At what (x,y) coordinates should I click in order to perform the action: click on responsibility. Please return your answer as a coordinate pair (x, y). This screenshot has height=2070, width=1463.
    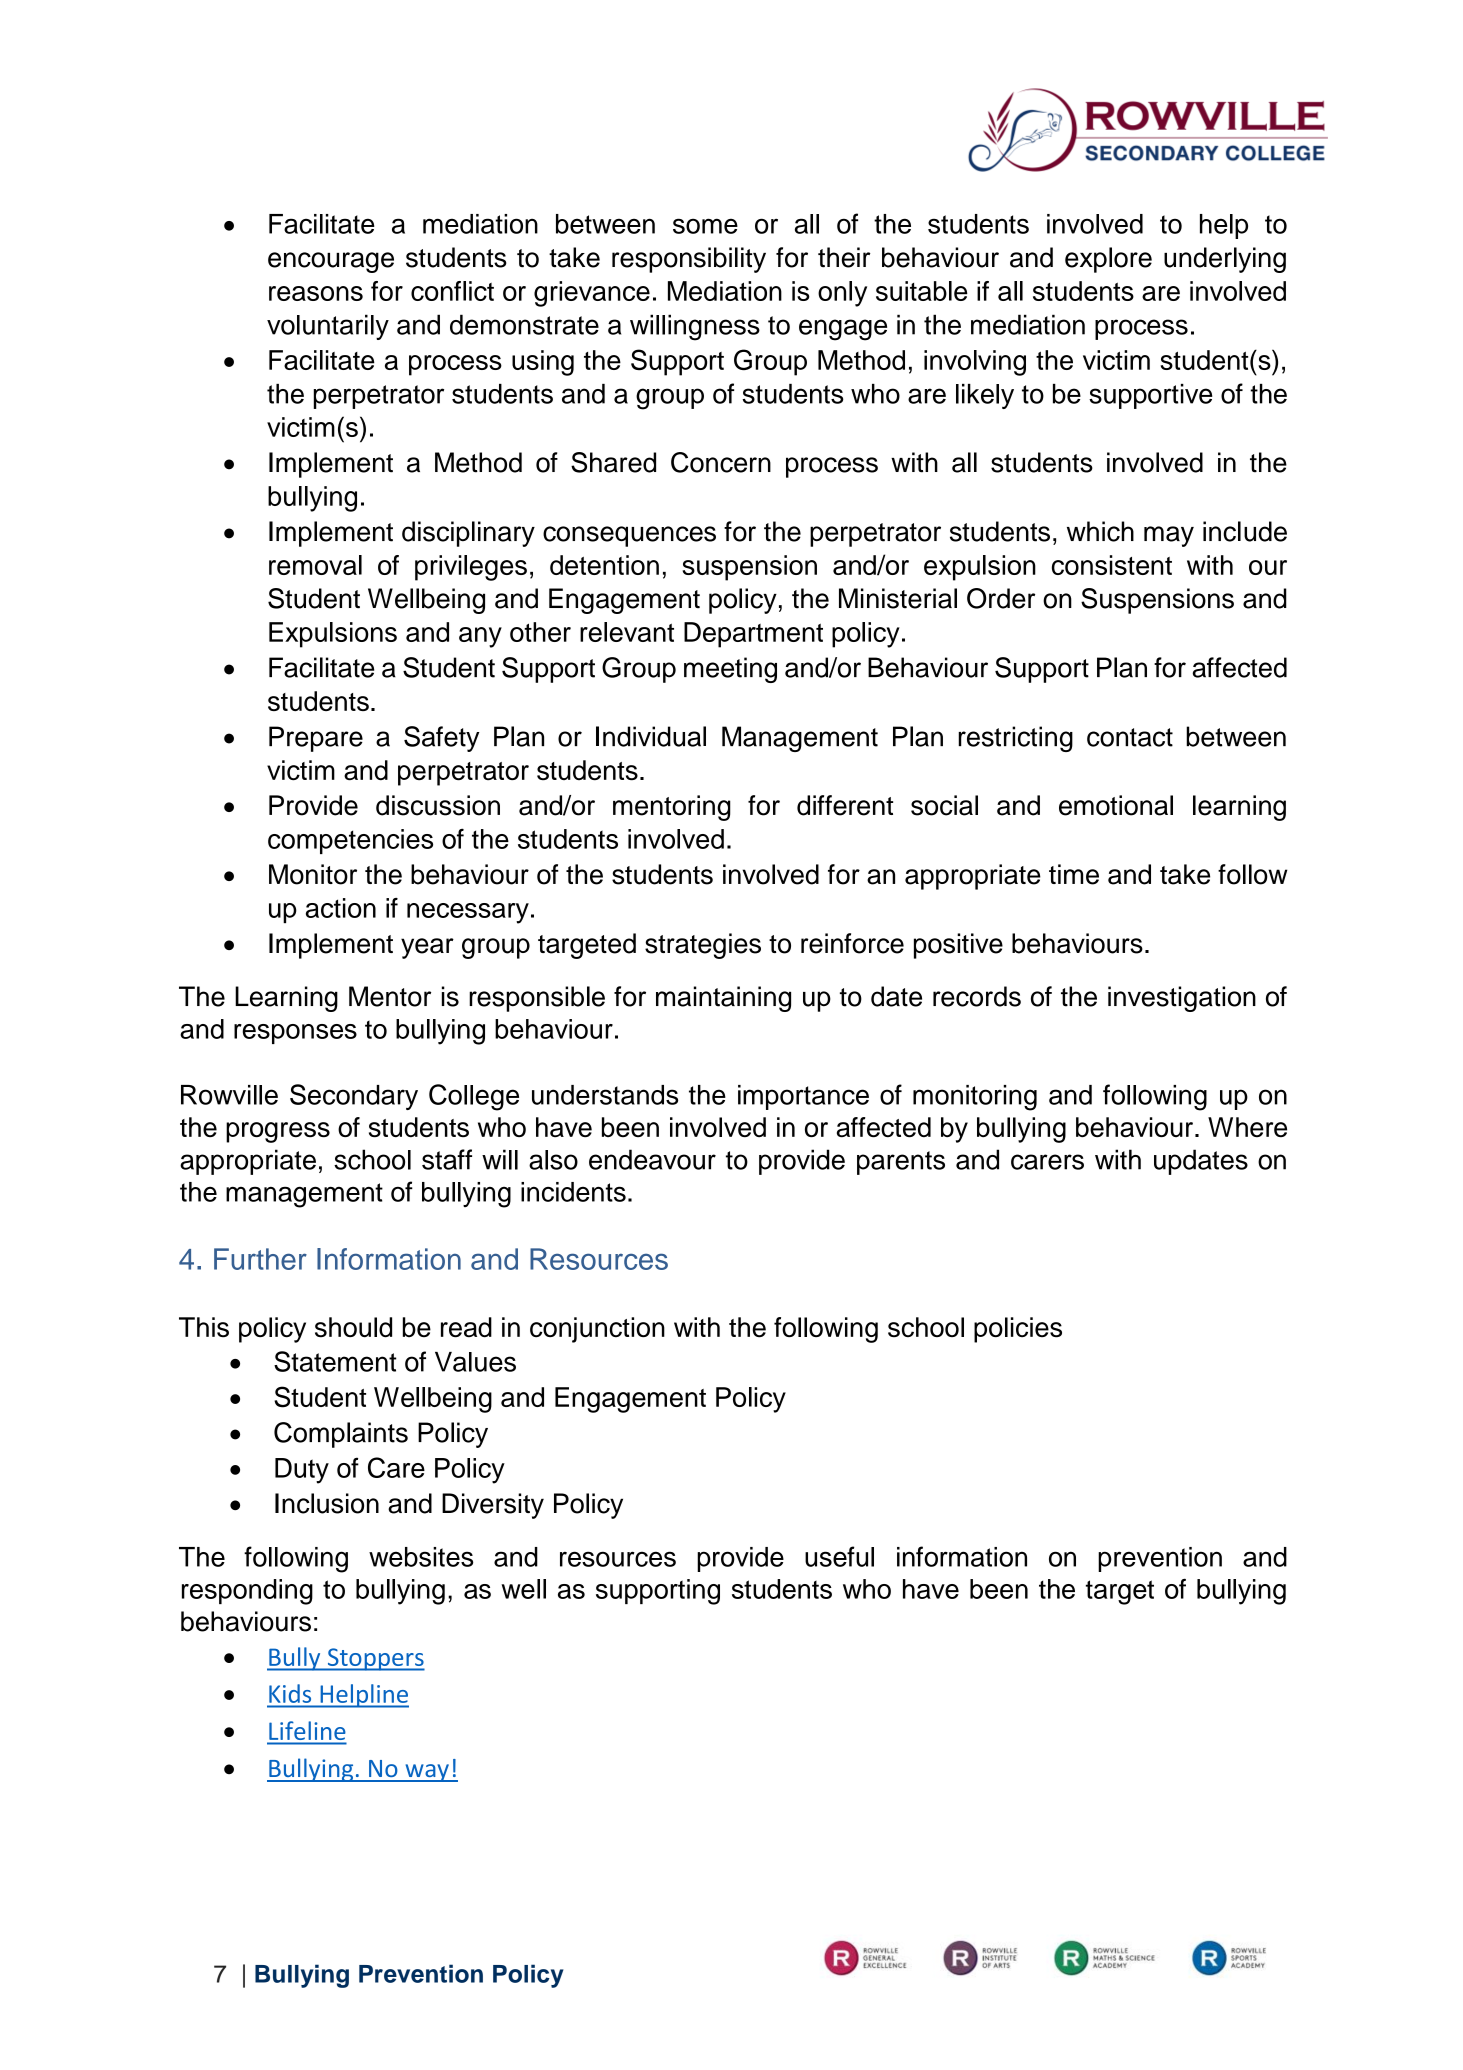
    Looking at the image, I should click on (689, 260).
